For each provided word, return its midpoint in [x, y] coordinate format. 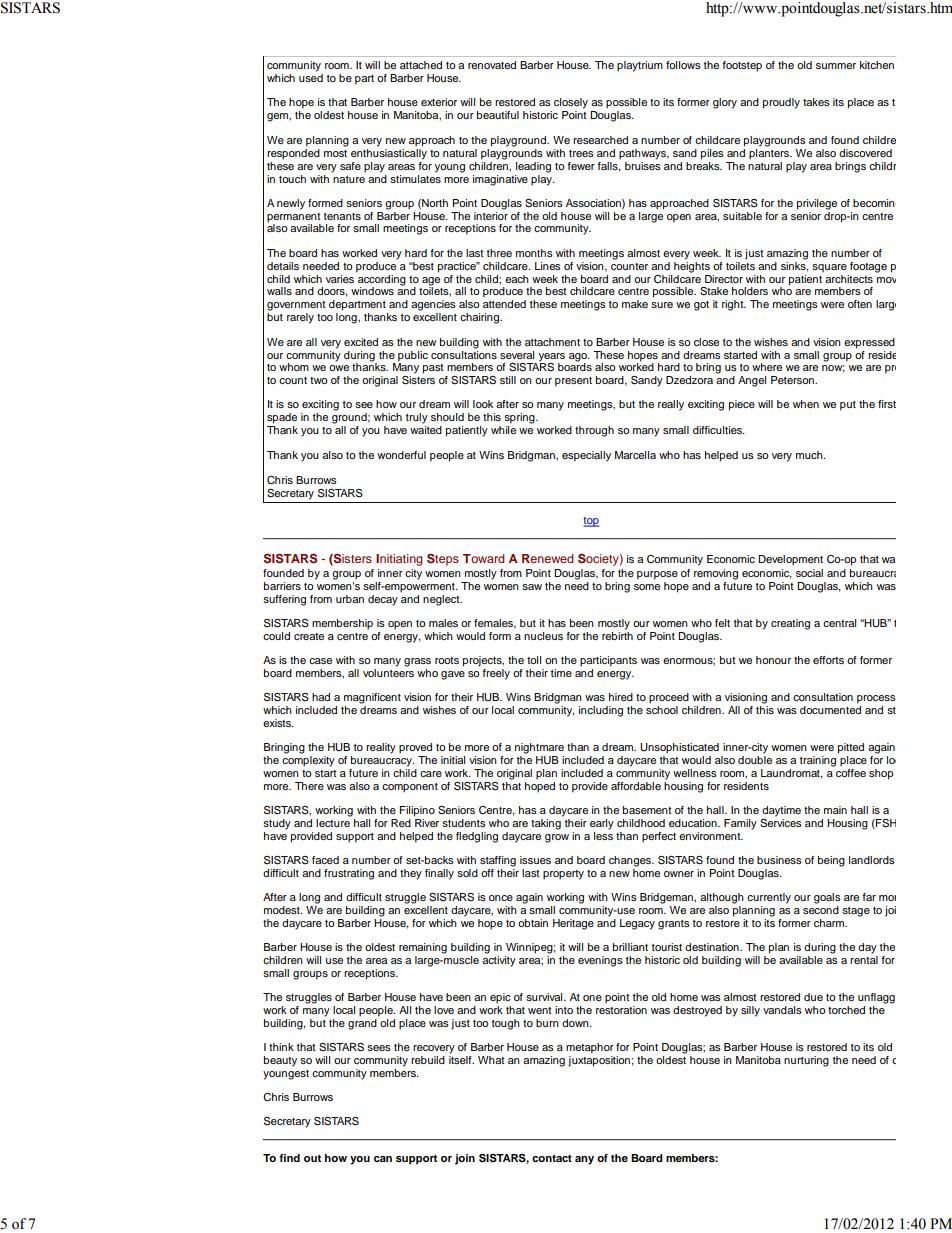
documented [830, 708]
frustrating [349, 874]
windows [372, 291]
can [383, 1159]
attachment [552, 342]
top [591, 522]
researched [600, 140]
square [829, 268]
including [601, 711]
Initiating [399, 560]
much [810, 455]
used [311, 78]
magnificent [372, 698]
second [821, 908]
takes [816, 102]
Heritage [573, 924]
